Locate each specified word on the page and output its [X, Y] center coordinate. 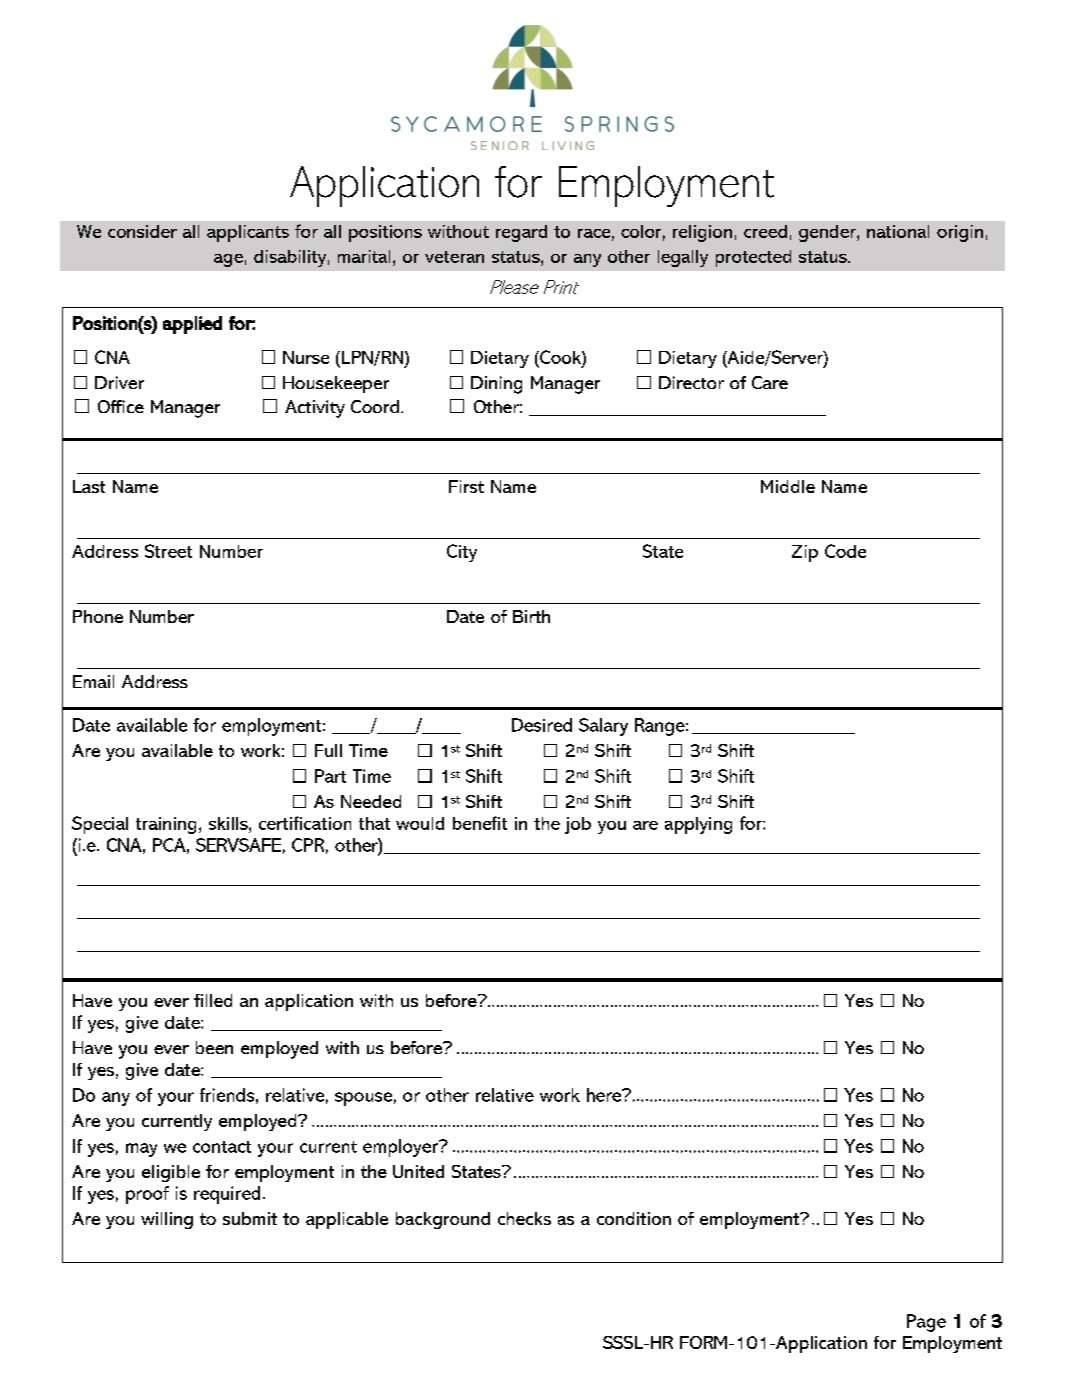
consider [142, 231]
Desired [542, 725]
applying [698, 825]
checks [524, 1218]
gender [828, 233]
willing [167, 1220]
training [166, 825]
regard [521, 233]
